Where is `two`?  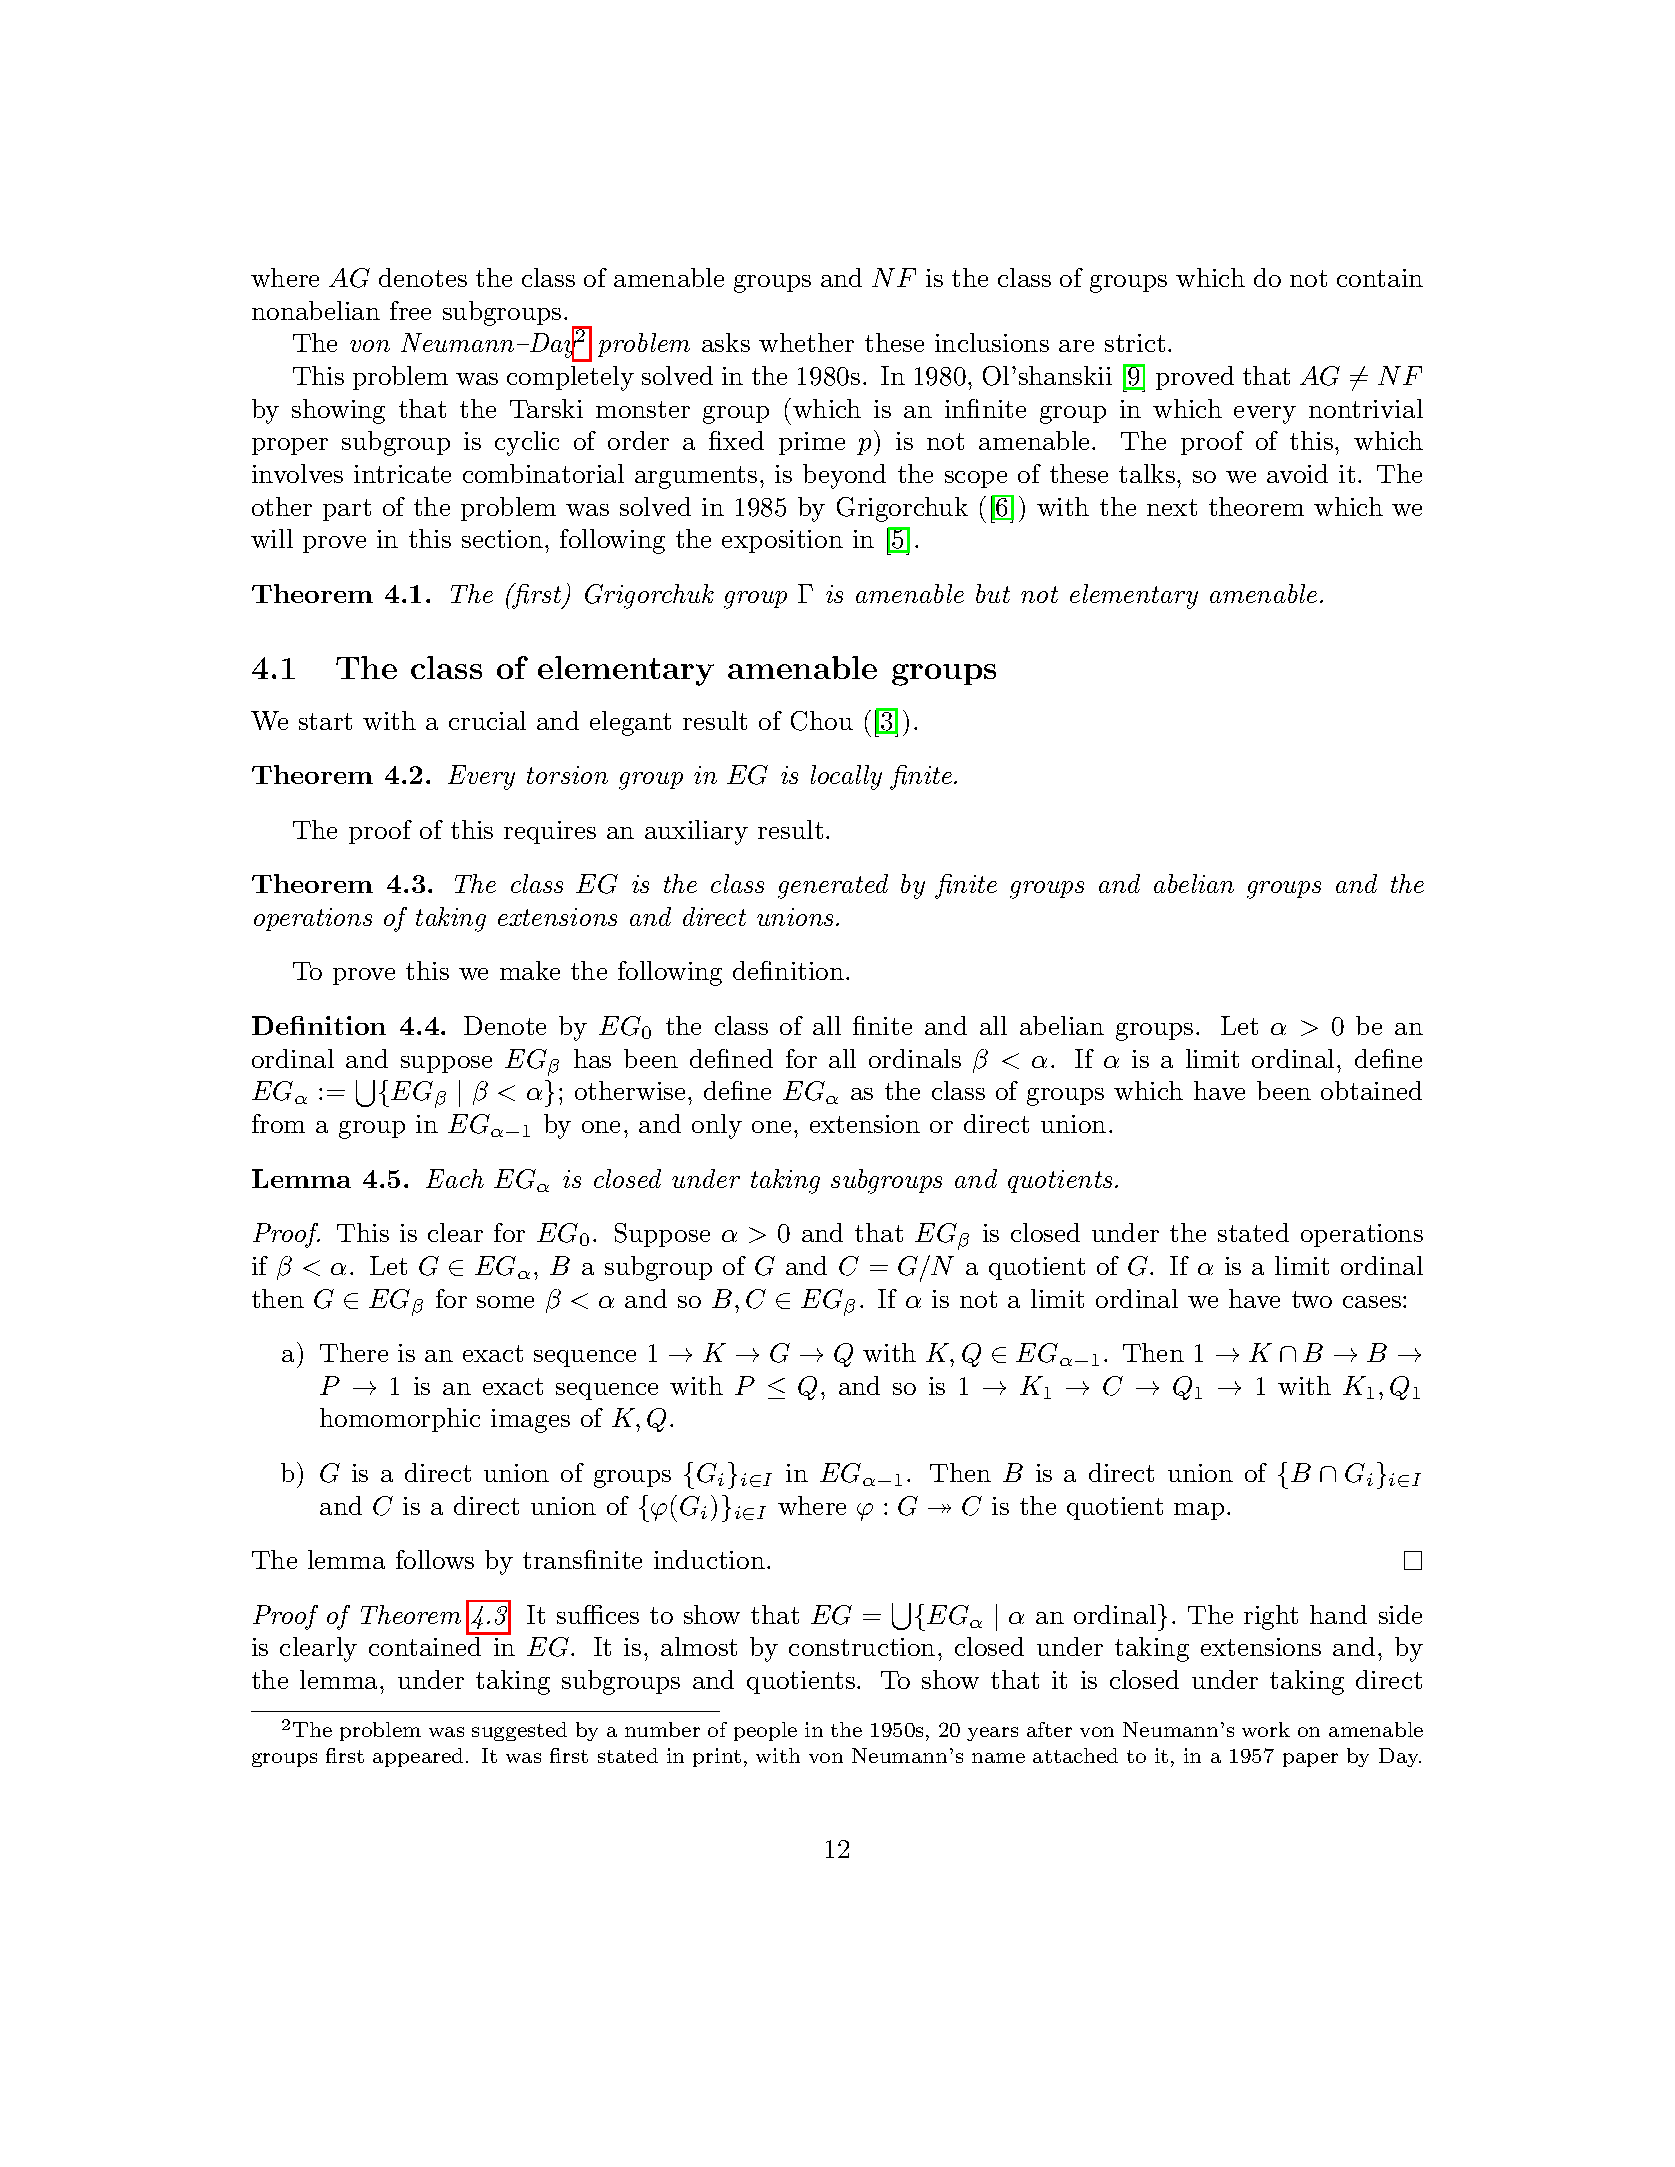 two is located at coordinates (1312, 1299).
